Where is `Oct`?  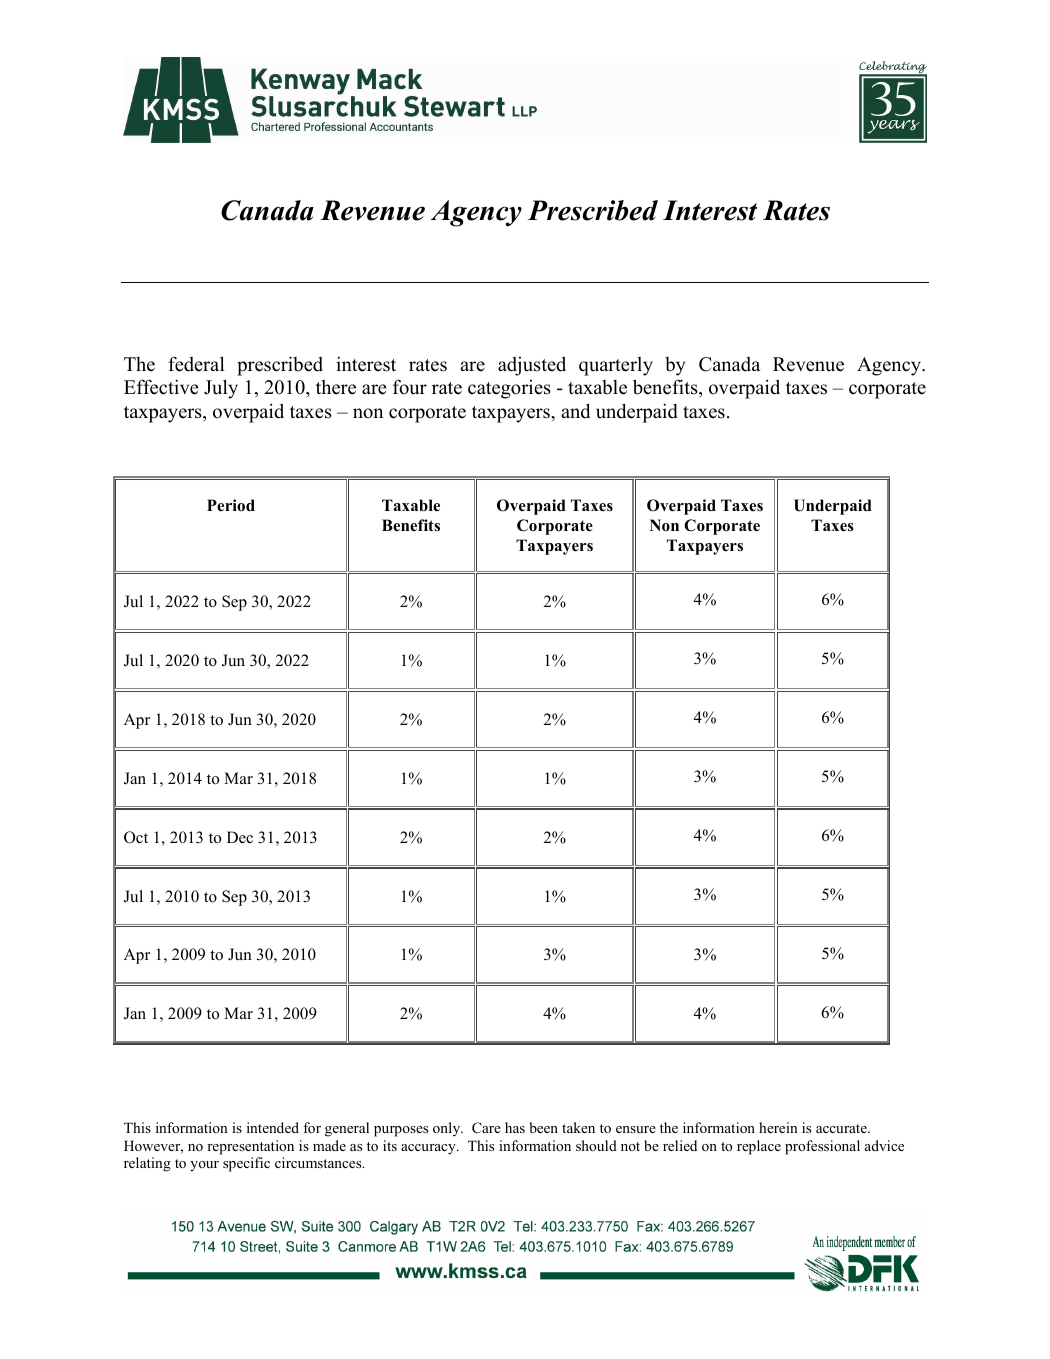 Oct is located at coordinates (136, 837).
